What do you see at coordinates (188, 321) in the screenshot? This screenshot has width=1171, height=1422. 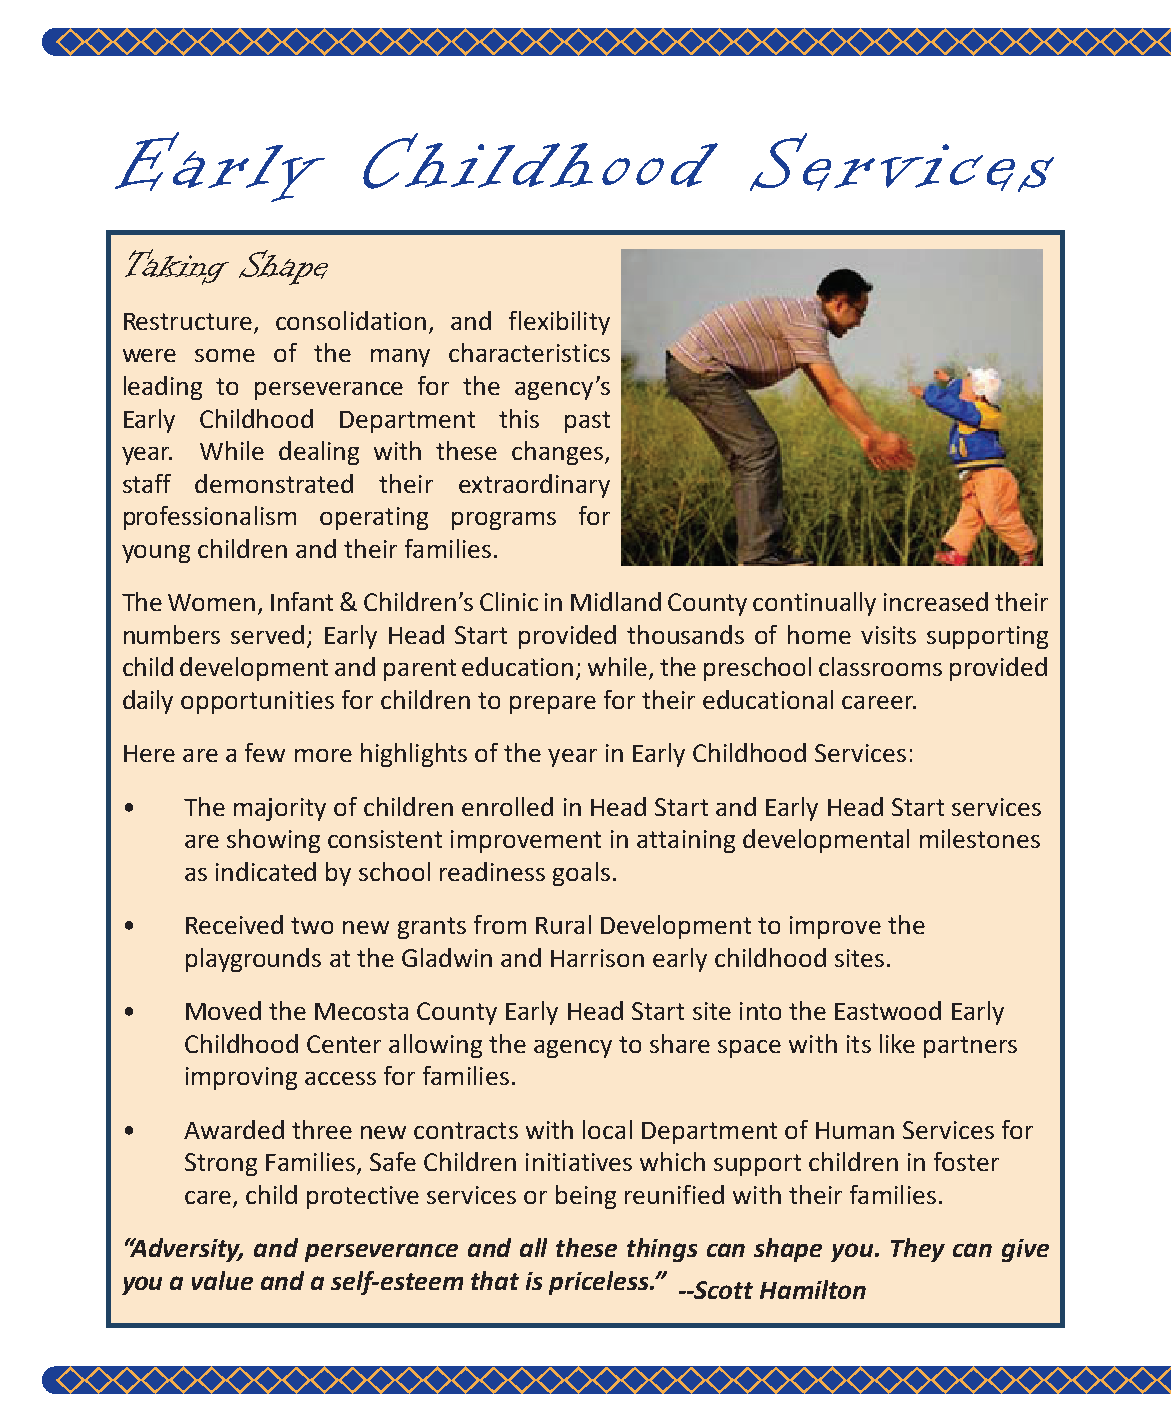 I see `Restructure` at bounding box center [188, 321].
